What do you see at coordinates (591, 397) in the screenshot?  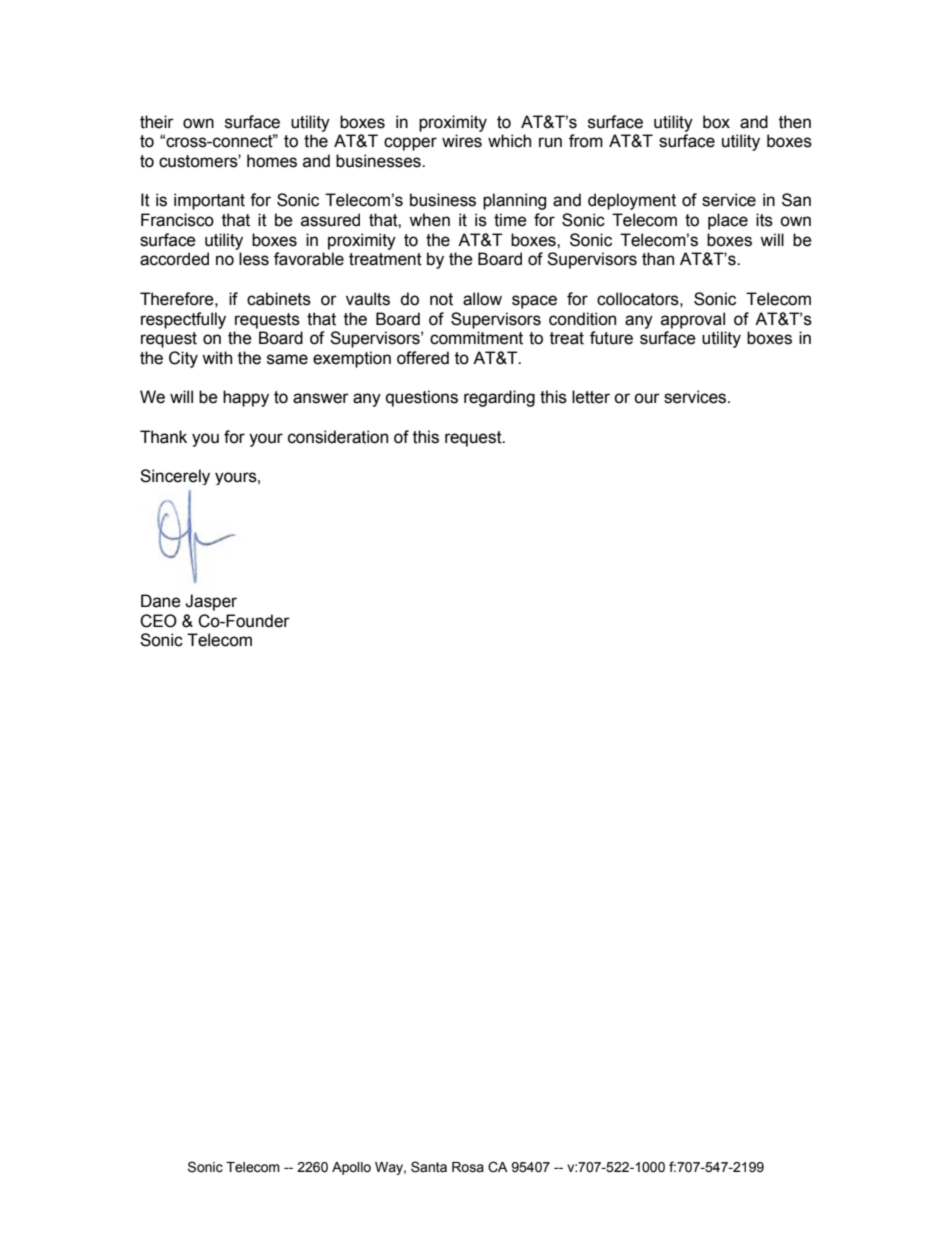 I see `letter` at bounding box center [591, 397].
